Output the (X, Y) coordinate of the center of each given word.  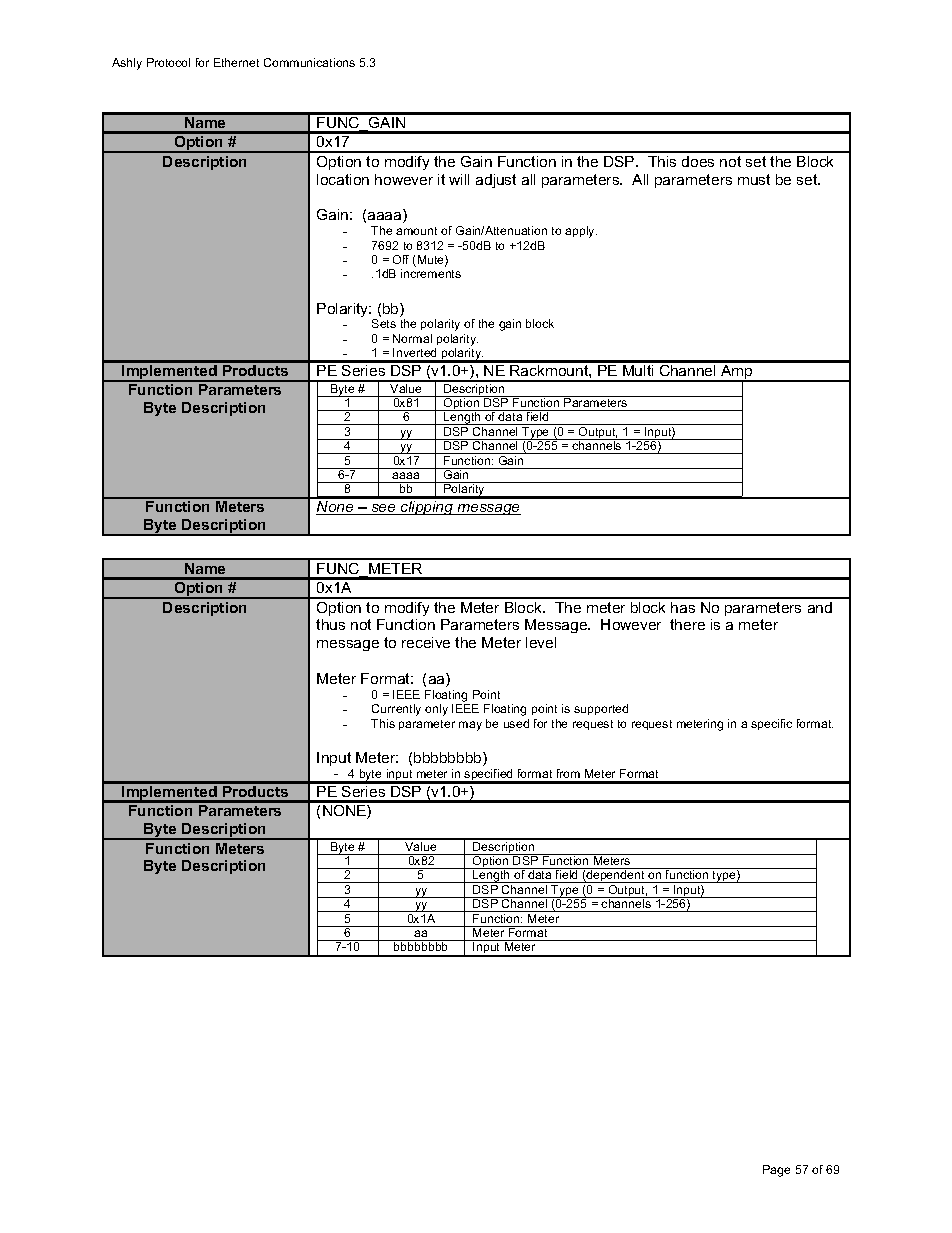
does (698, 161)
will (459, 179)
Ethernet (236, 62)
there (687, 624)
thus (330, 624)
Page (776, 1171)
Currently (396, 710)
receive (426, 642)
